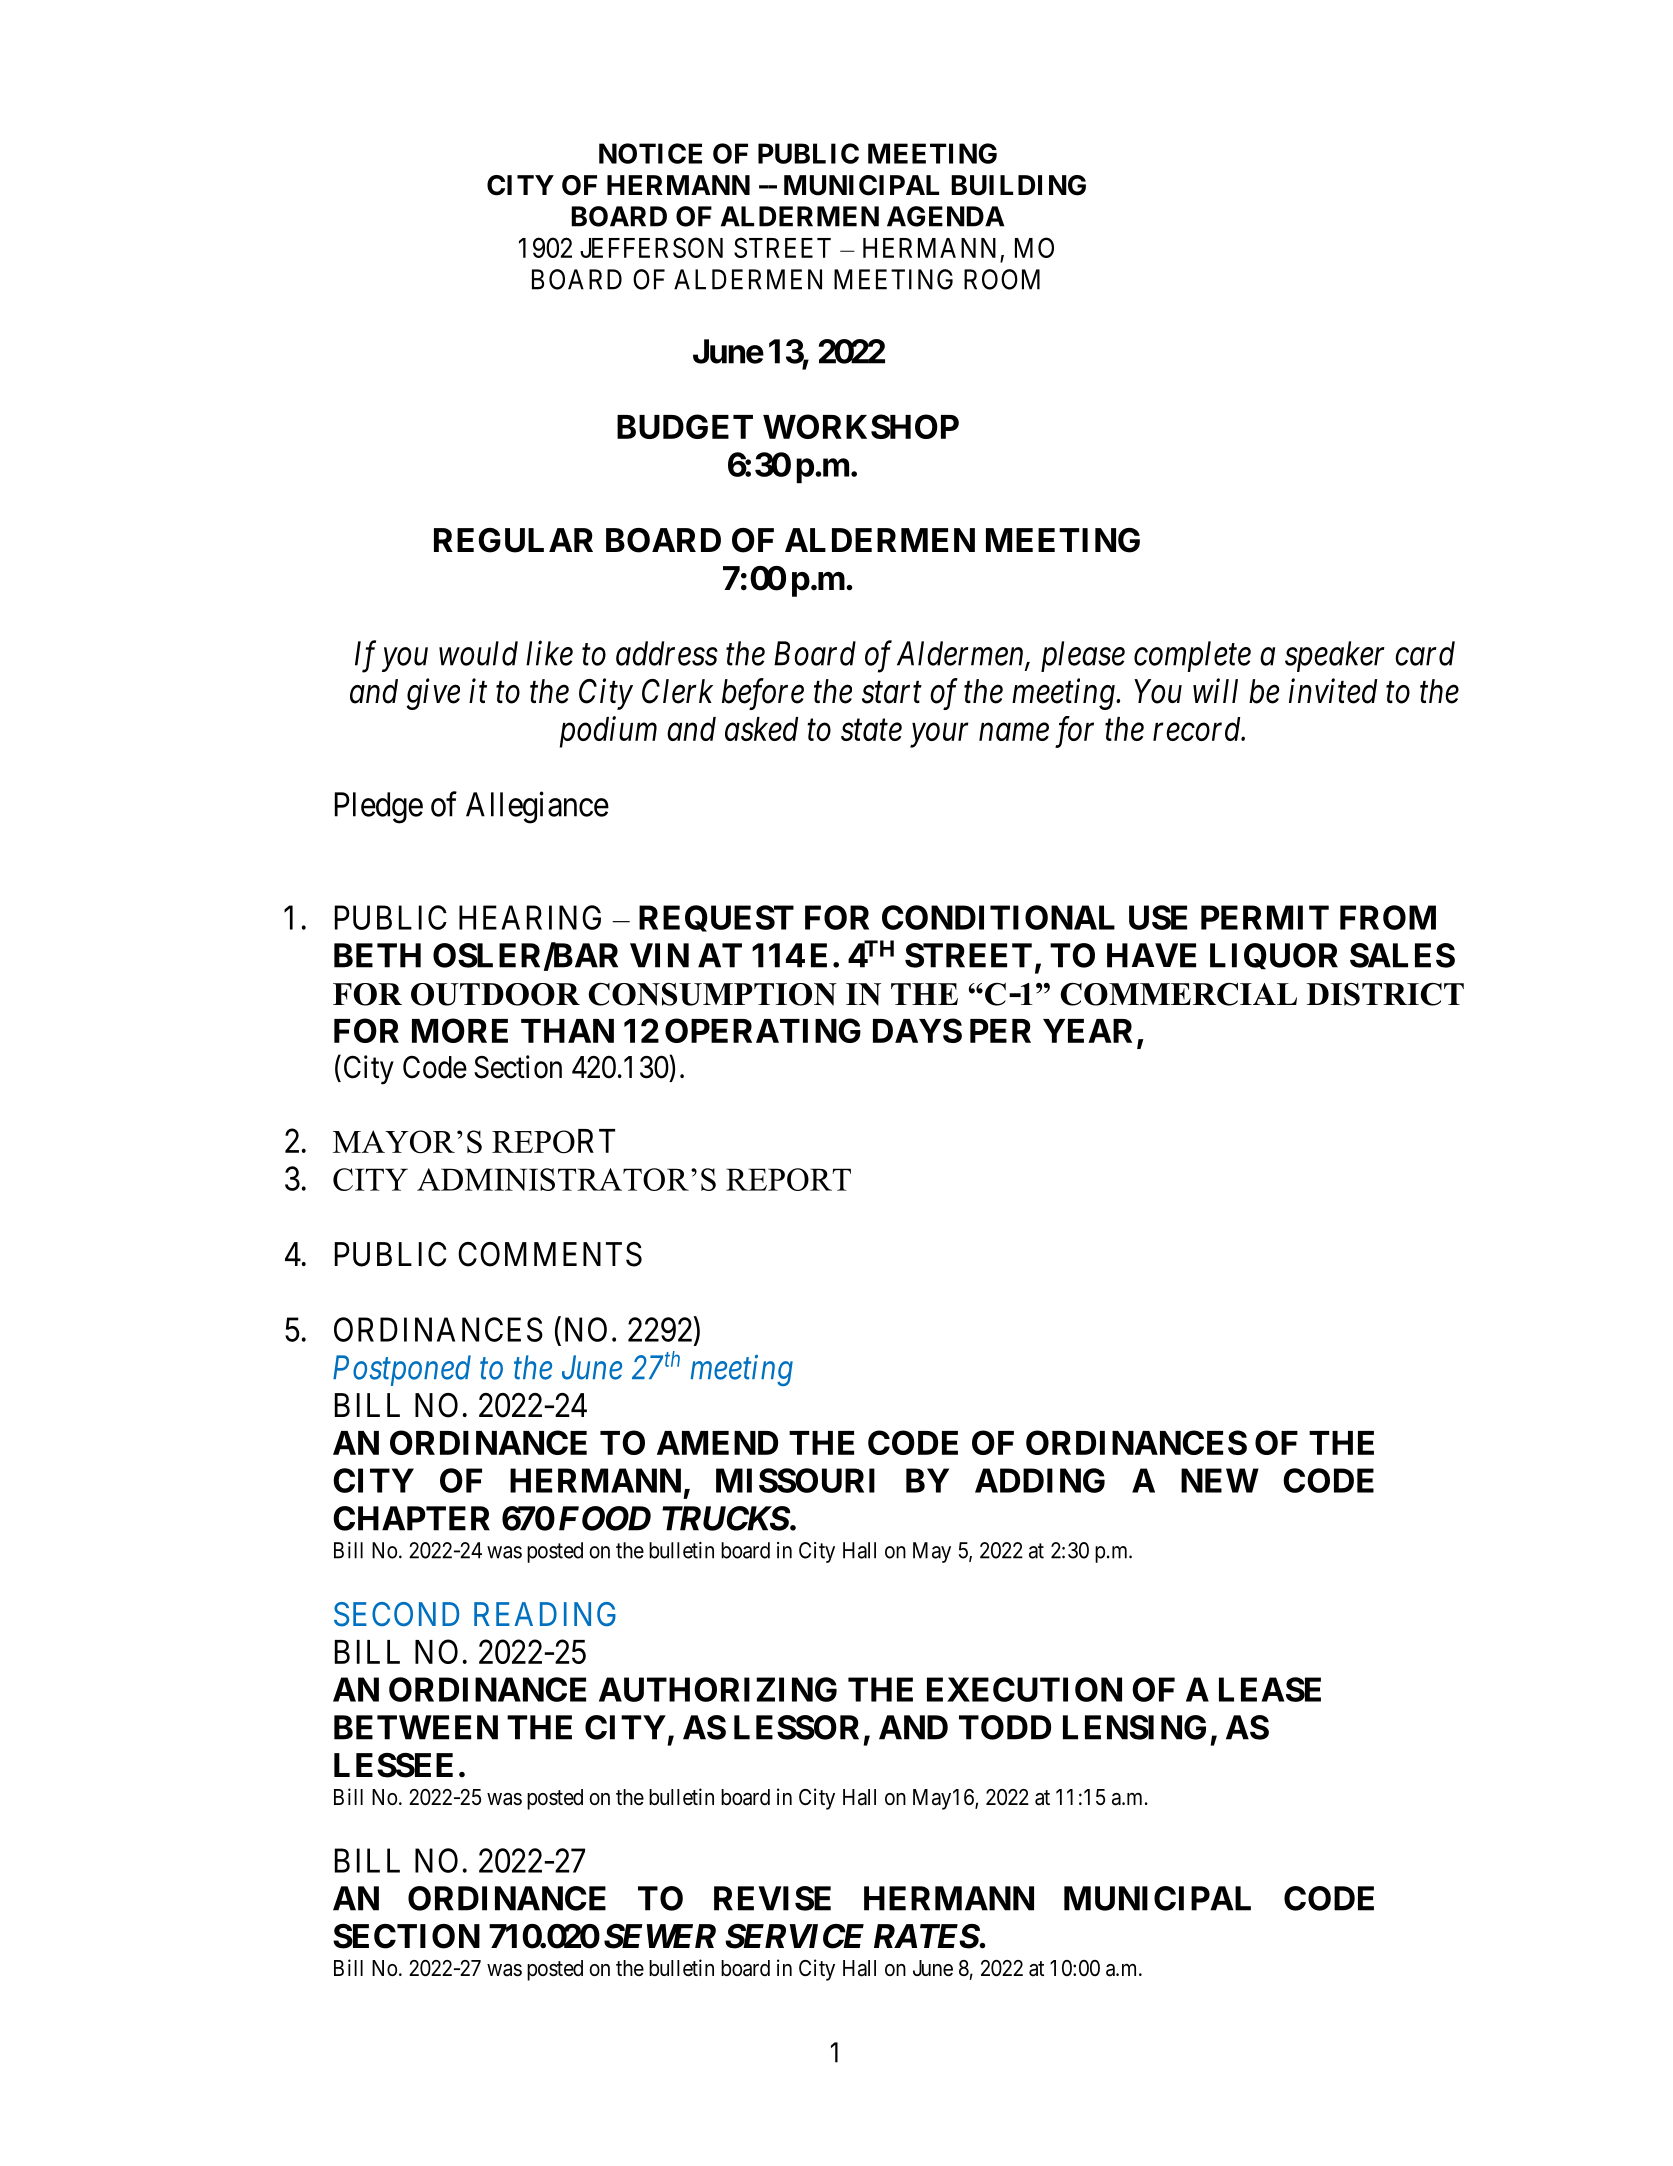 Image resolution: width=1673 pixels, height=2166 pixels. Describe the element at coordinates (460, 1030) in the image. I see `MORE` at that location.
